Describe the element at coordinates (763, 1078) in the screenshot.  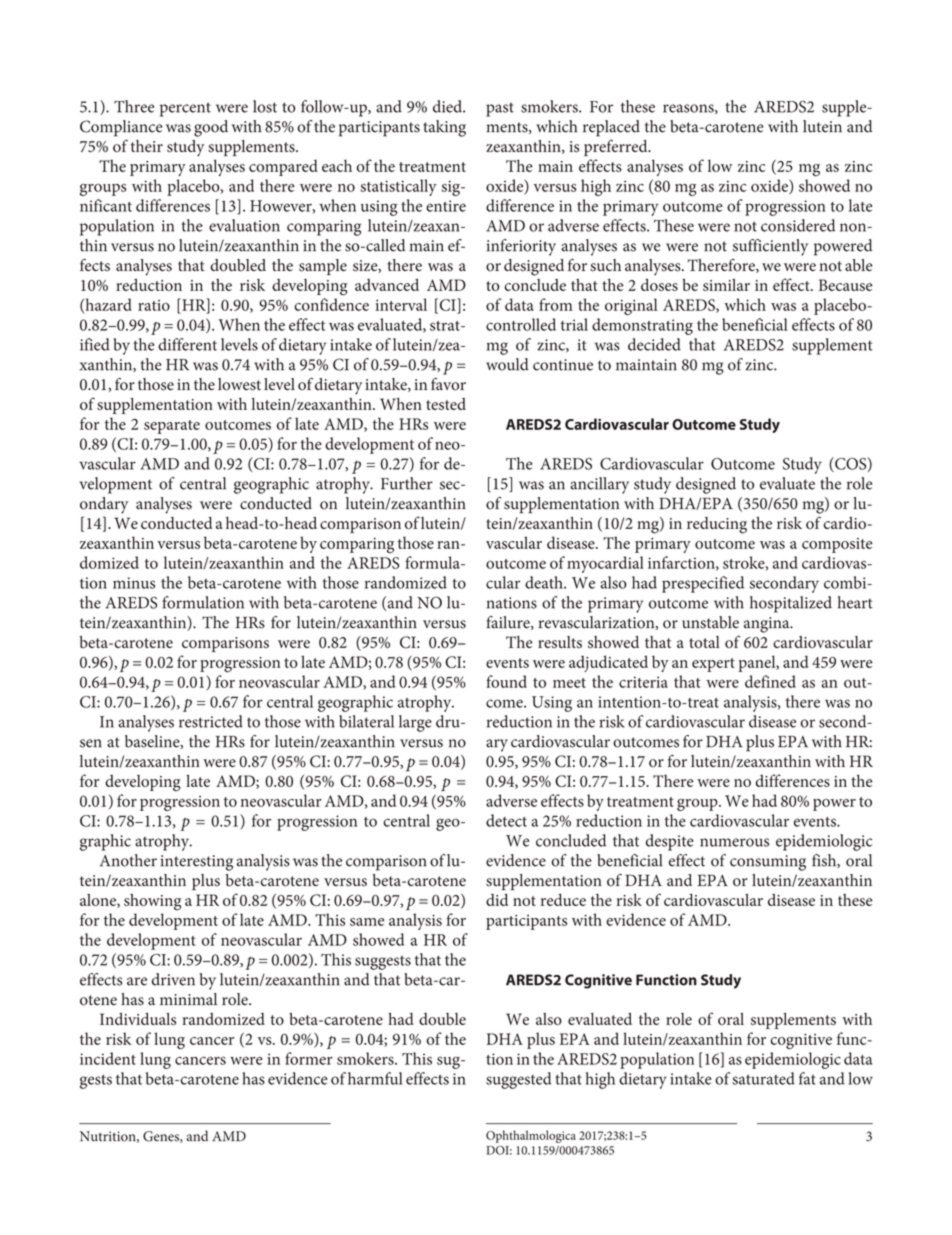
I see `saturated` at that location.
